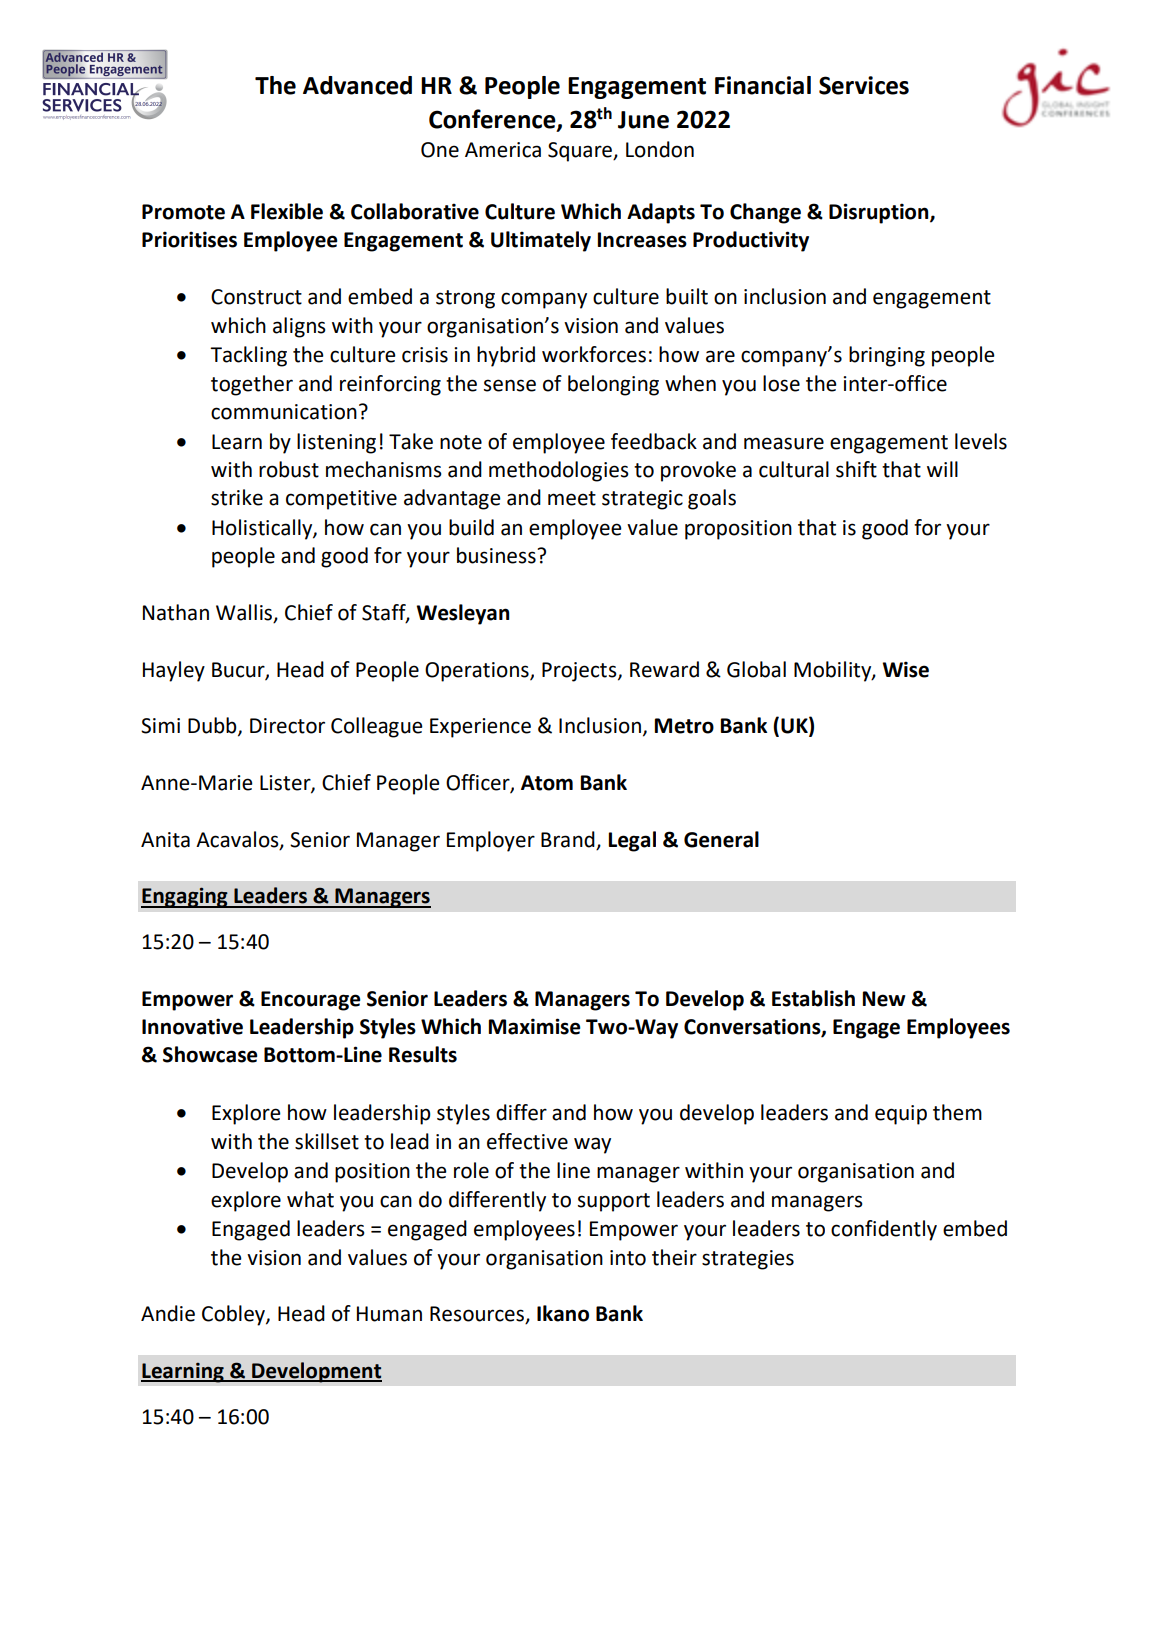  What do you see at coordinates (580, 672) in the page?
I see `Projects` at bounding box center [580, 672].
